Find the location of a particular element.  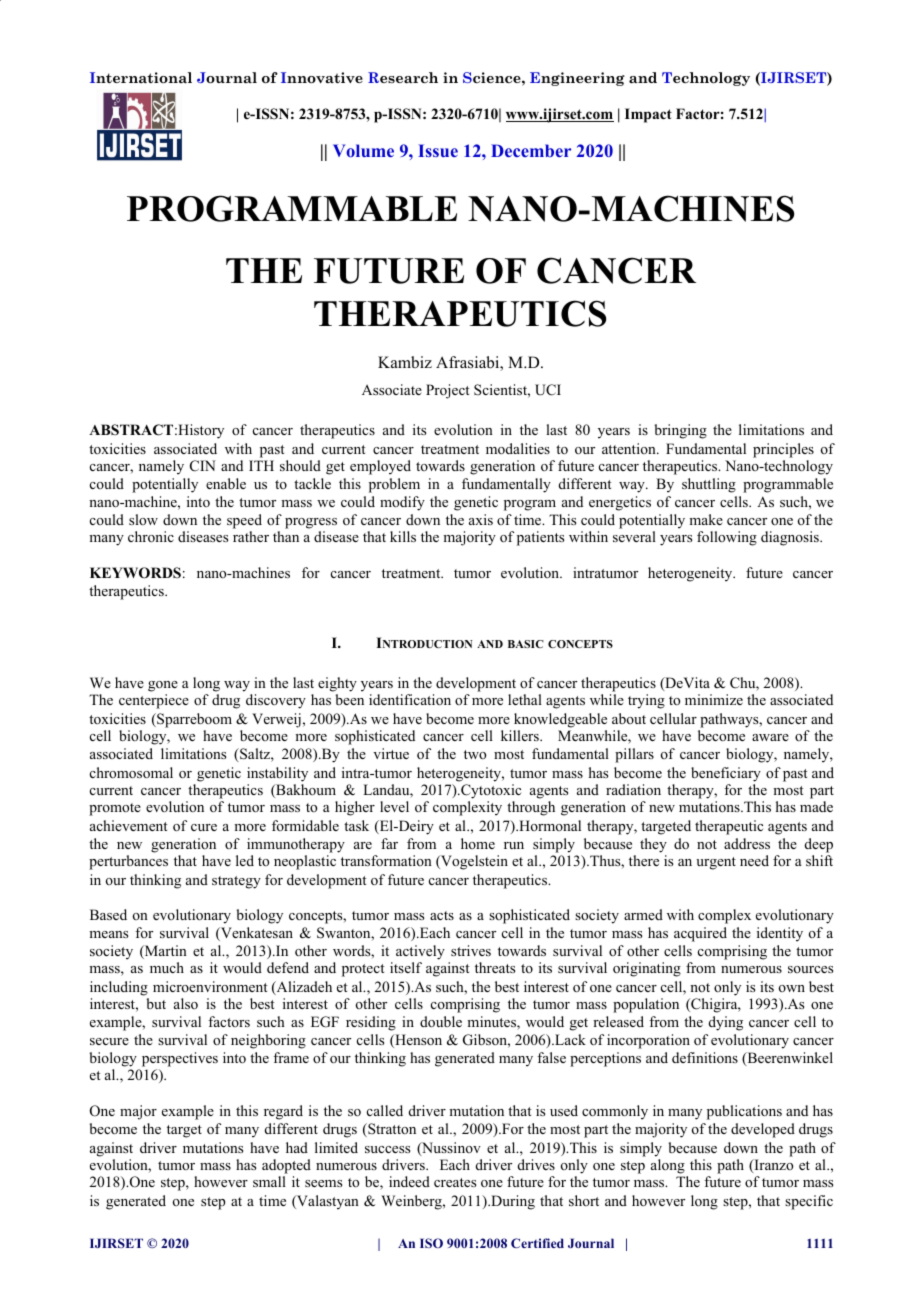

small is located at coordinates (269, 1181).
